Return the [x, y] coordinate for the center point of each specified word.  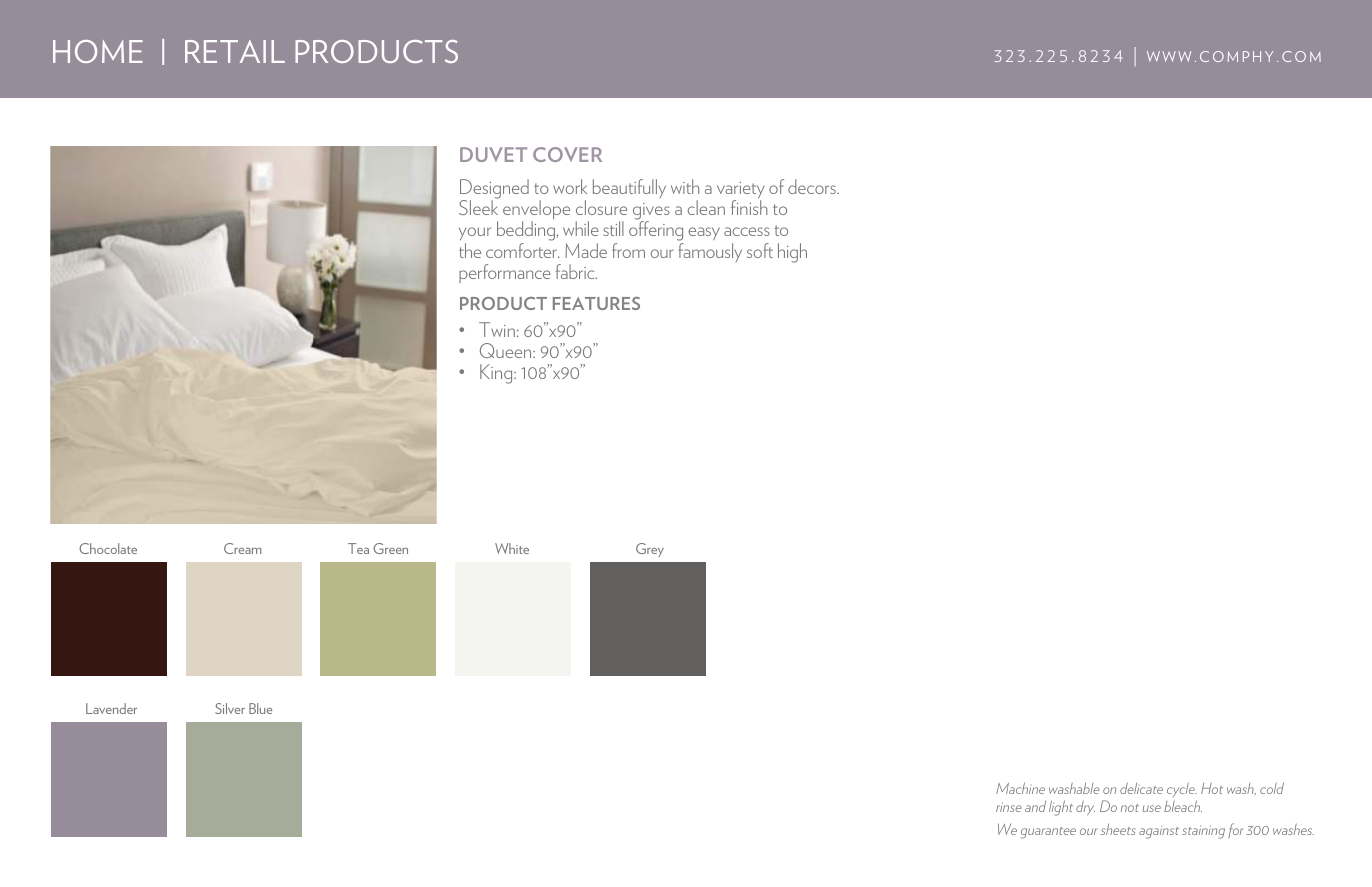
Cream [243, 548]
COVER [567, 154]
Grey [650, 550]
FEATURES [596, 303]
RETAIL [235, 51]
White [512, 548]
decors [813, 186]
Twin [497, 329]
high [792, 253]
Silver [230, 708]
